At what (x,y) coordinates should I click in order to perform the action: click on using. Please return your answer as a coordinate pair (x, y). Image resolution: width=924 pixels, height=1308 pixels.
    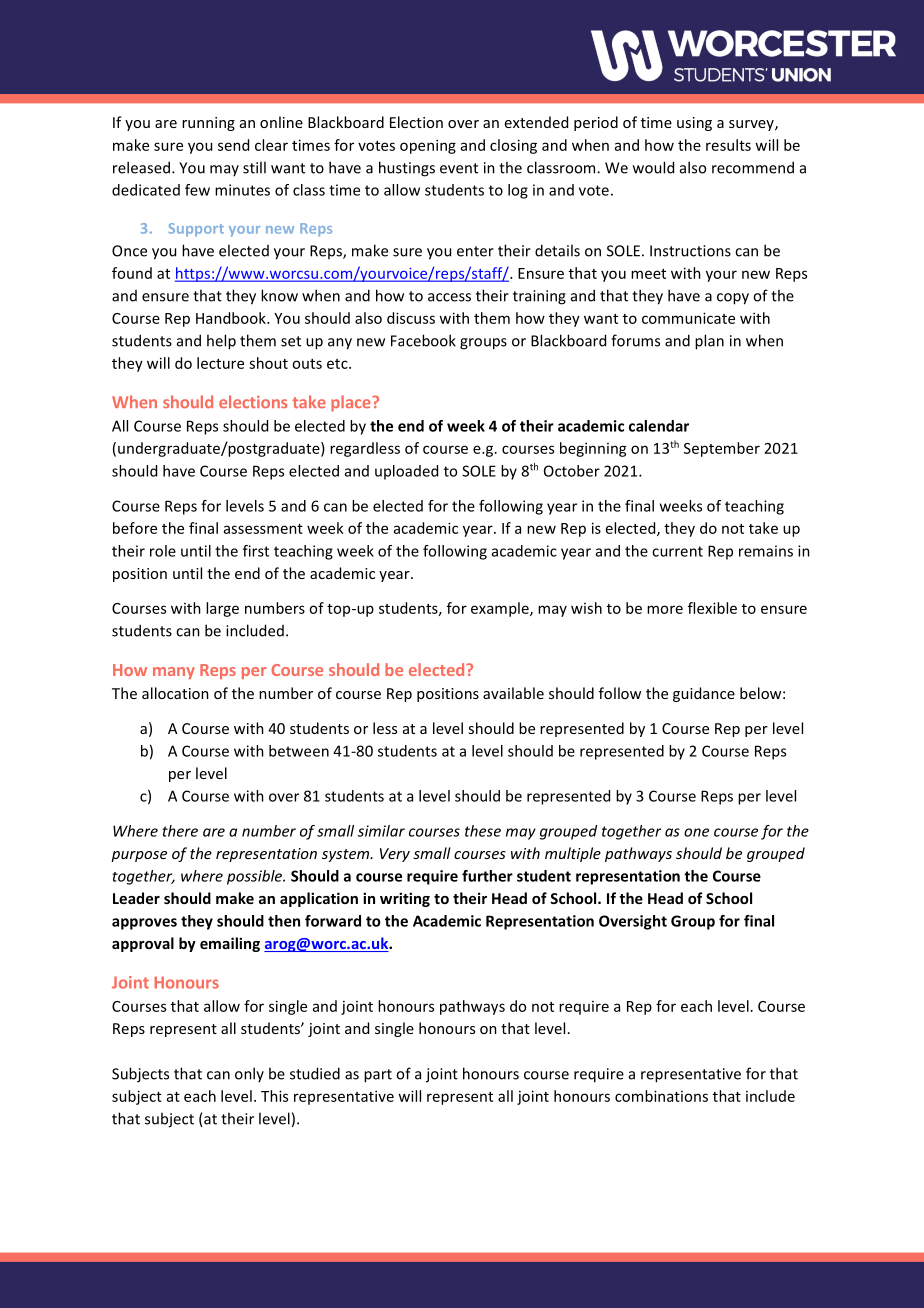
    Looking at the image, I should click on (694, 124).
